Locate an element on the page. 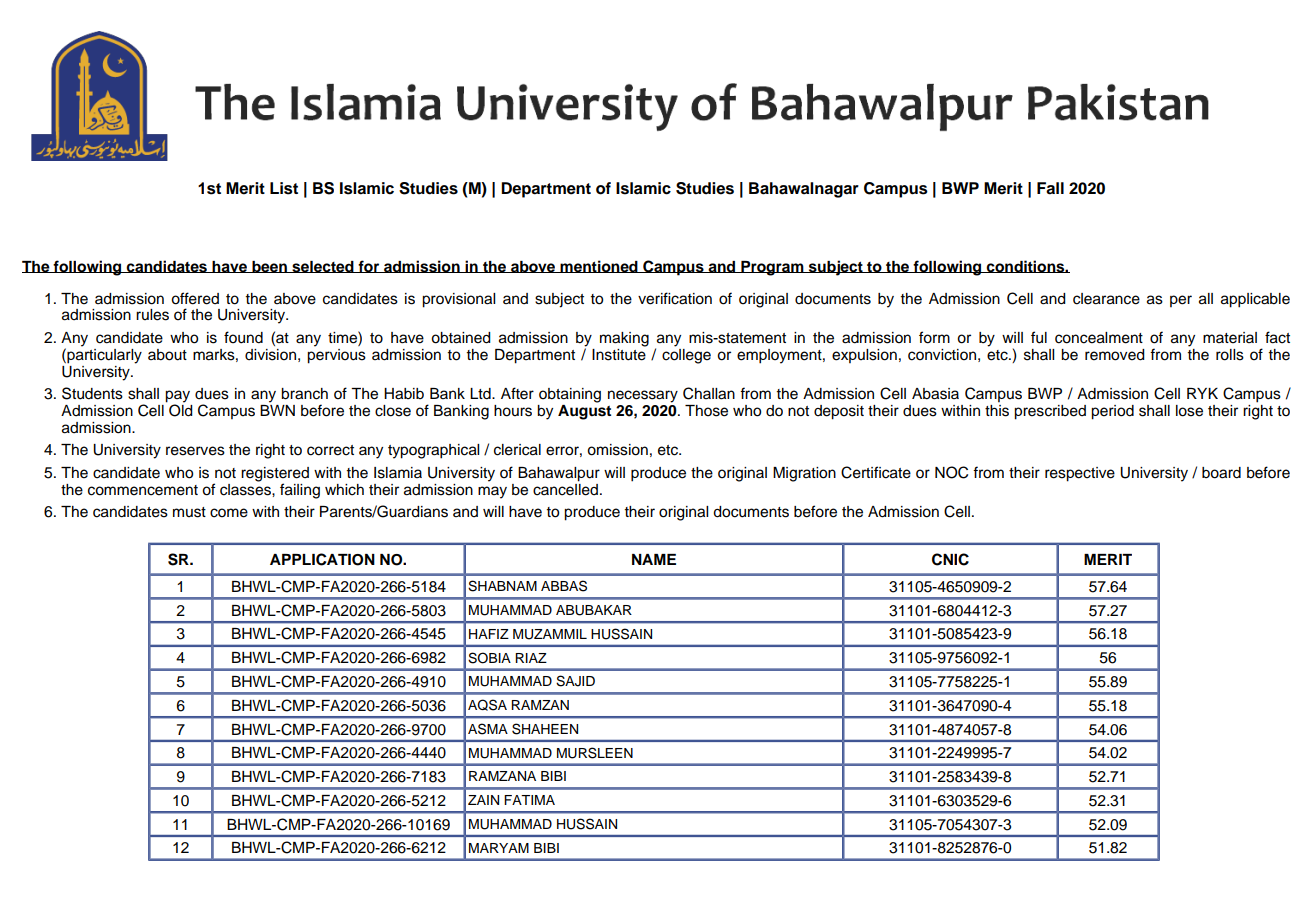  period is located at coordinates (1112, 412).
